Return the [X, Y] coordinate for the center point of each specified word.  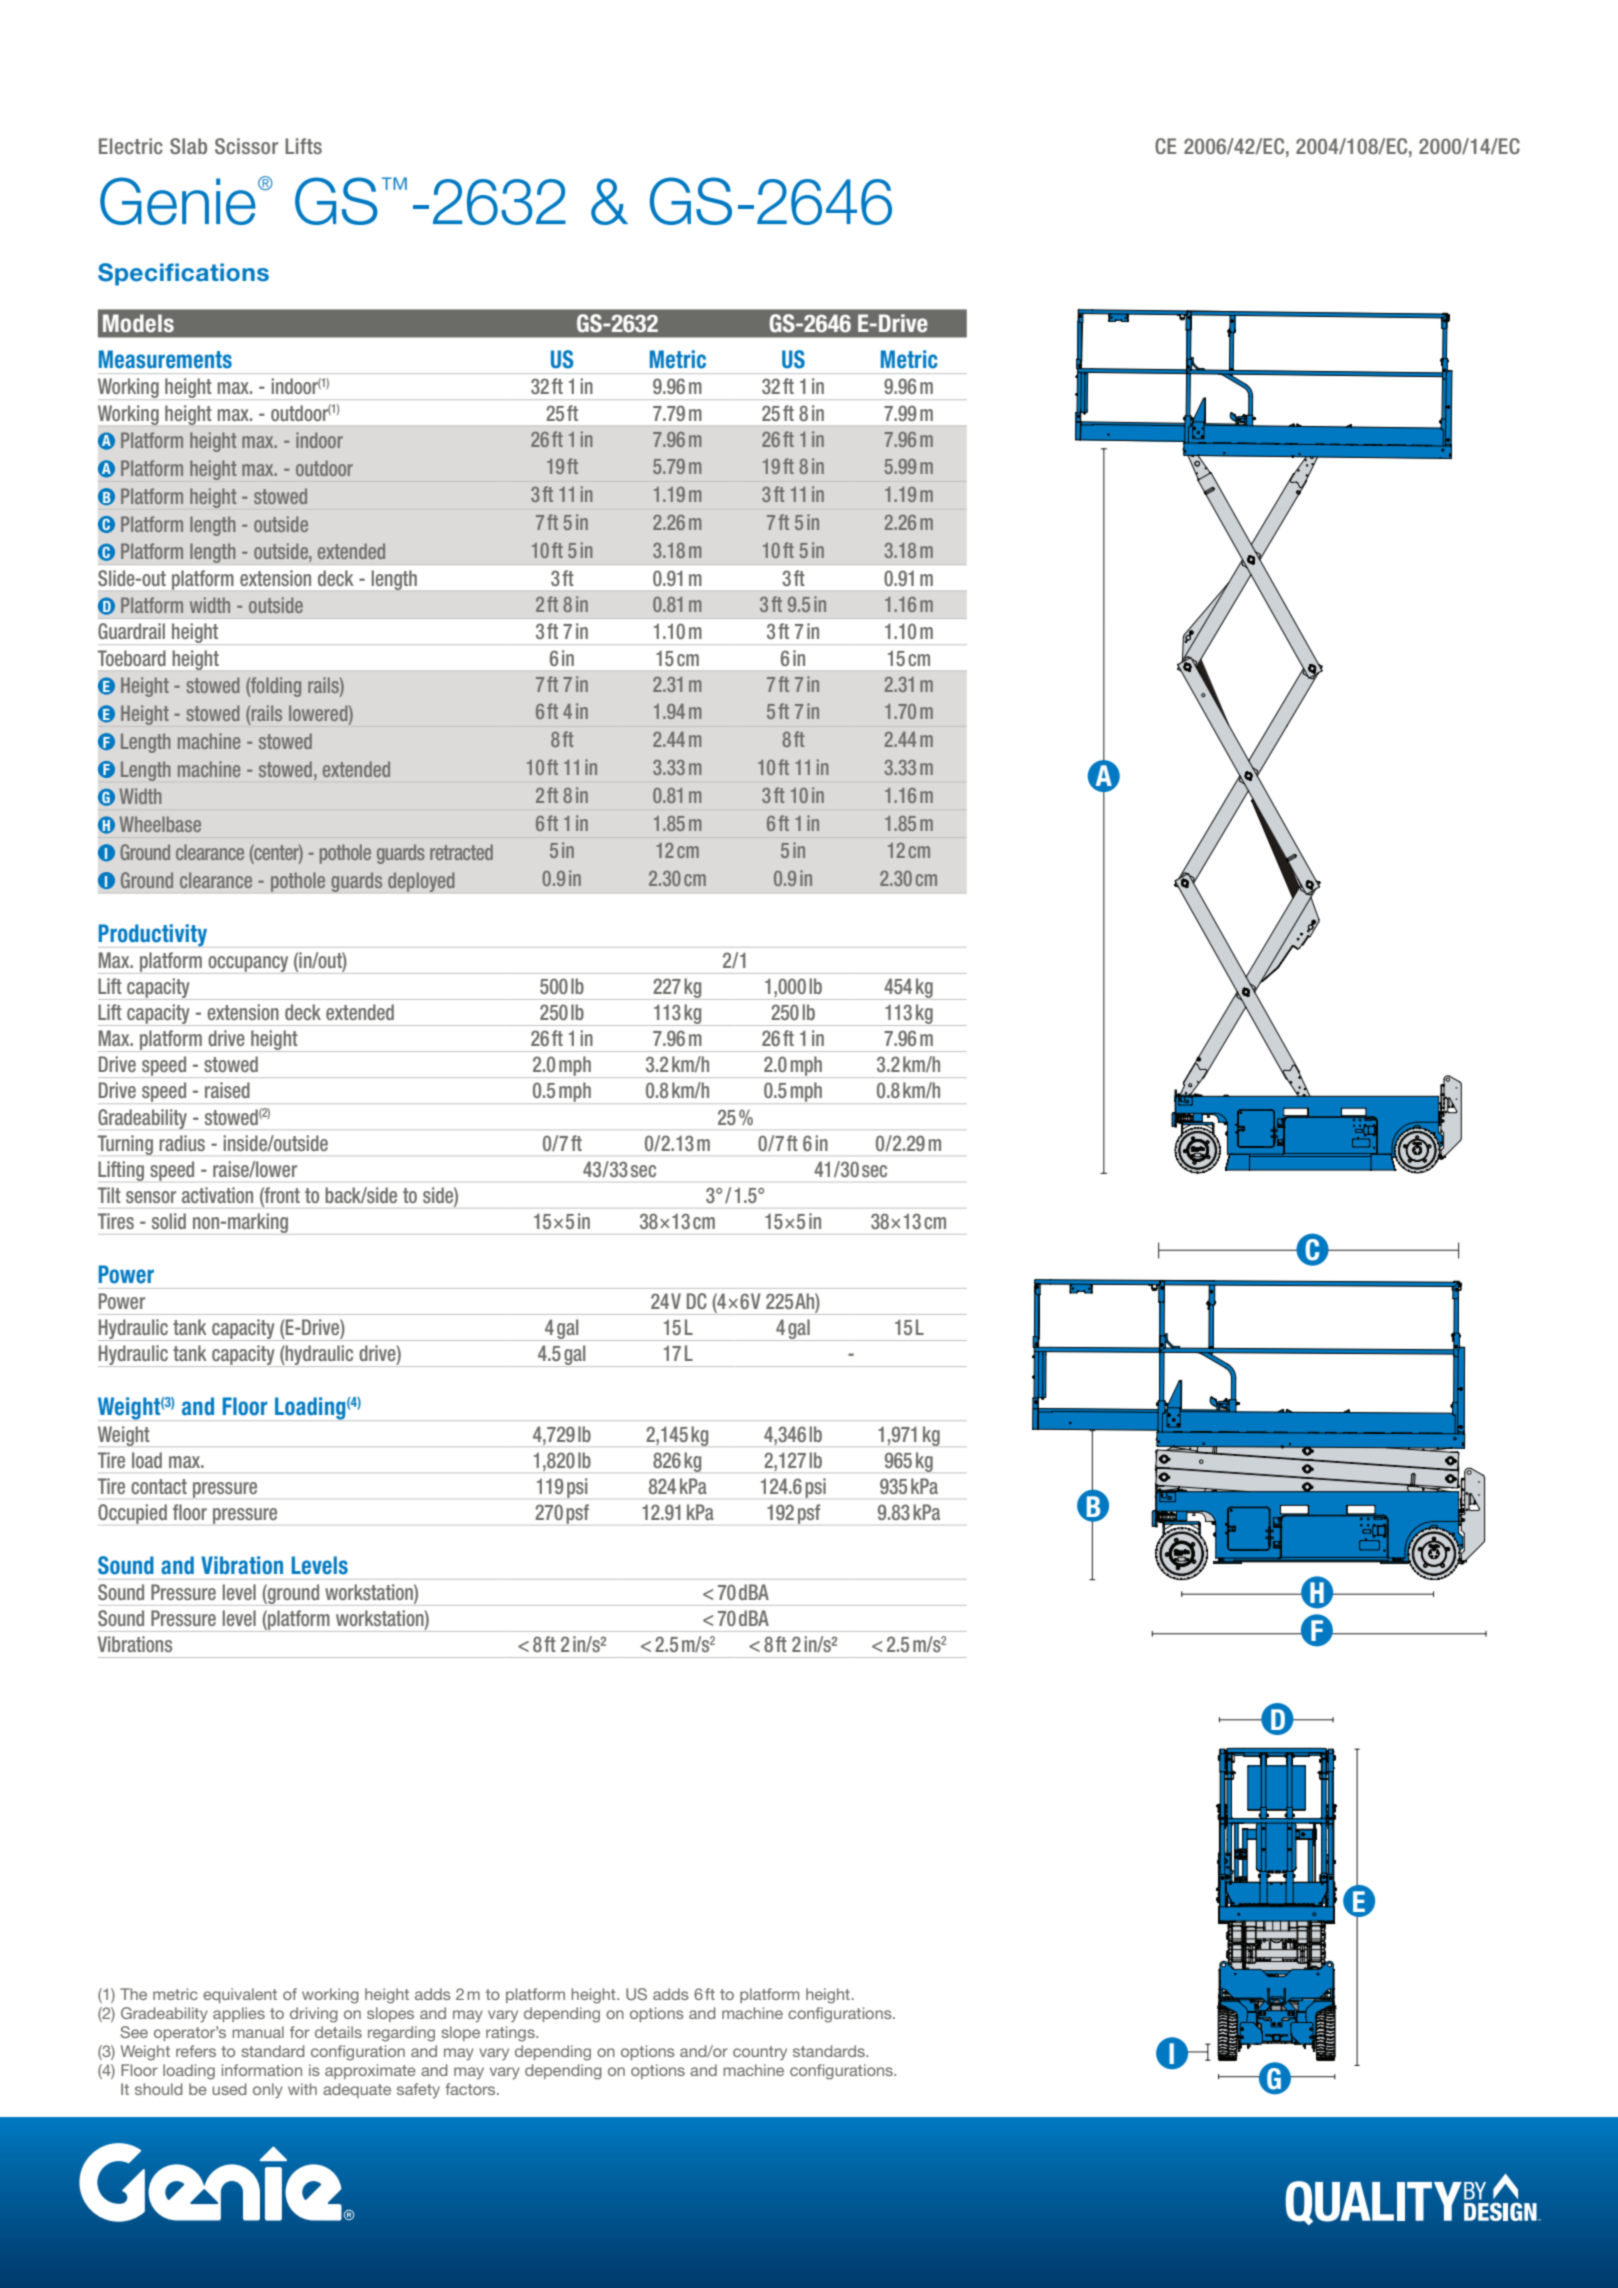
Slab [188, 146]
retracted [461, 852]
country [760, 2053]
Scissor [246, 146]
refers [196, 2051]
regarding [401, 2034]
